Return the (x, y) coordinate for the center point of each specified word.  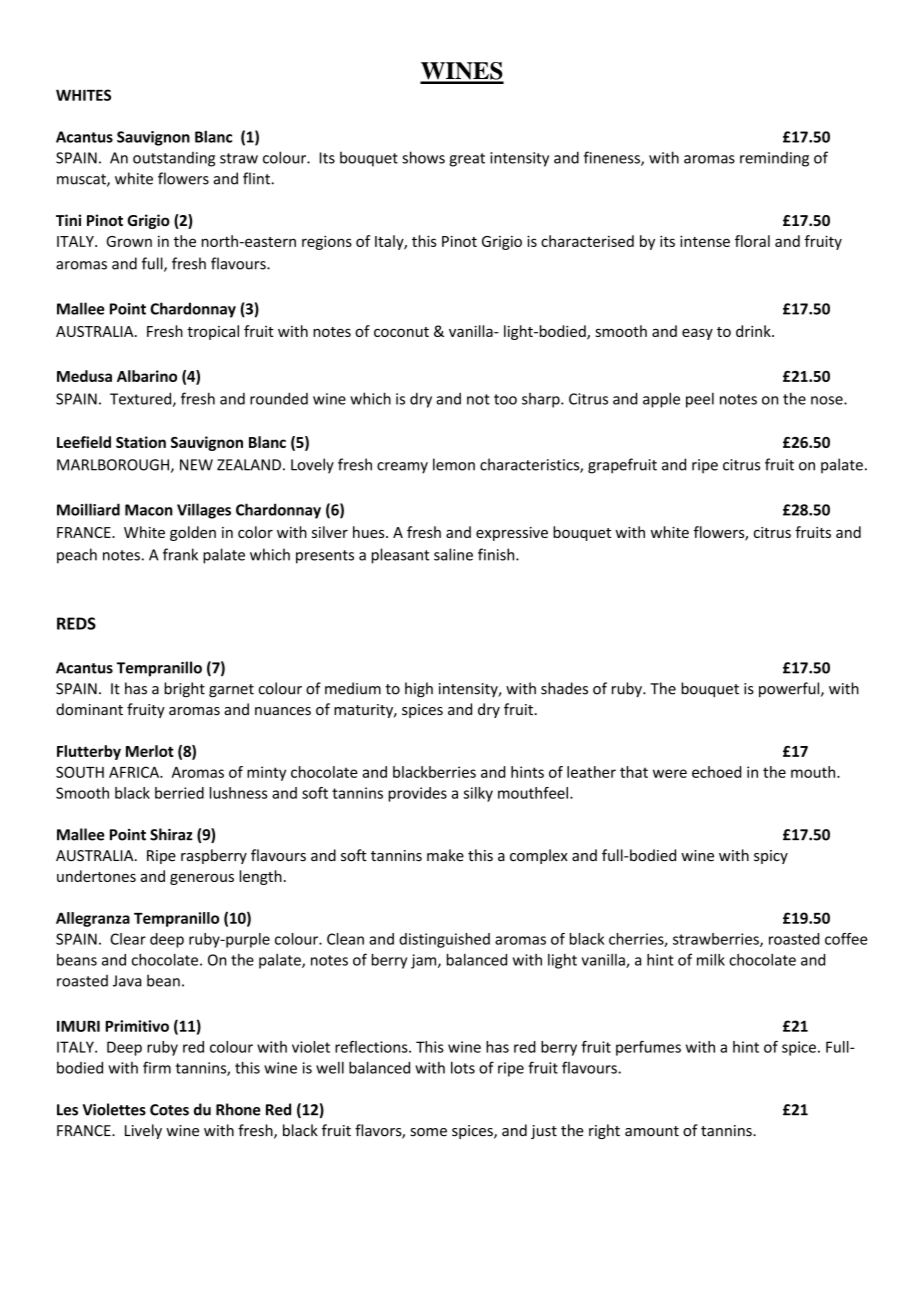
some (428, 1132)
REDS (76, 623)
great (467, 160)
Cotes (169, 1110)
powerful (790, 689)
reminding (774, 159)
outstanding (174, 159)
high (419, 690)
